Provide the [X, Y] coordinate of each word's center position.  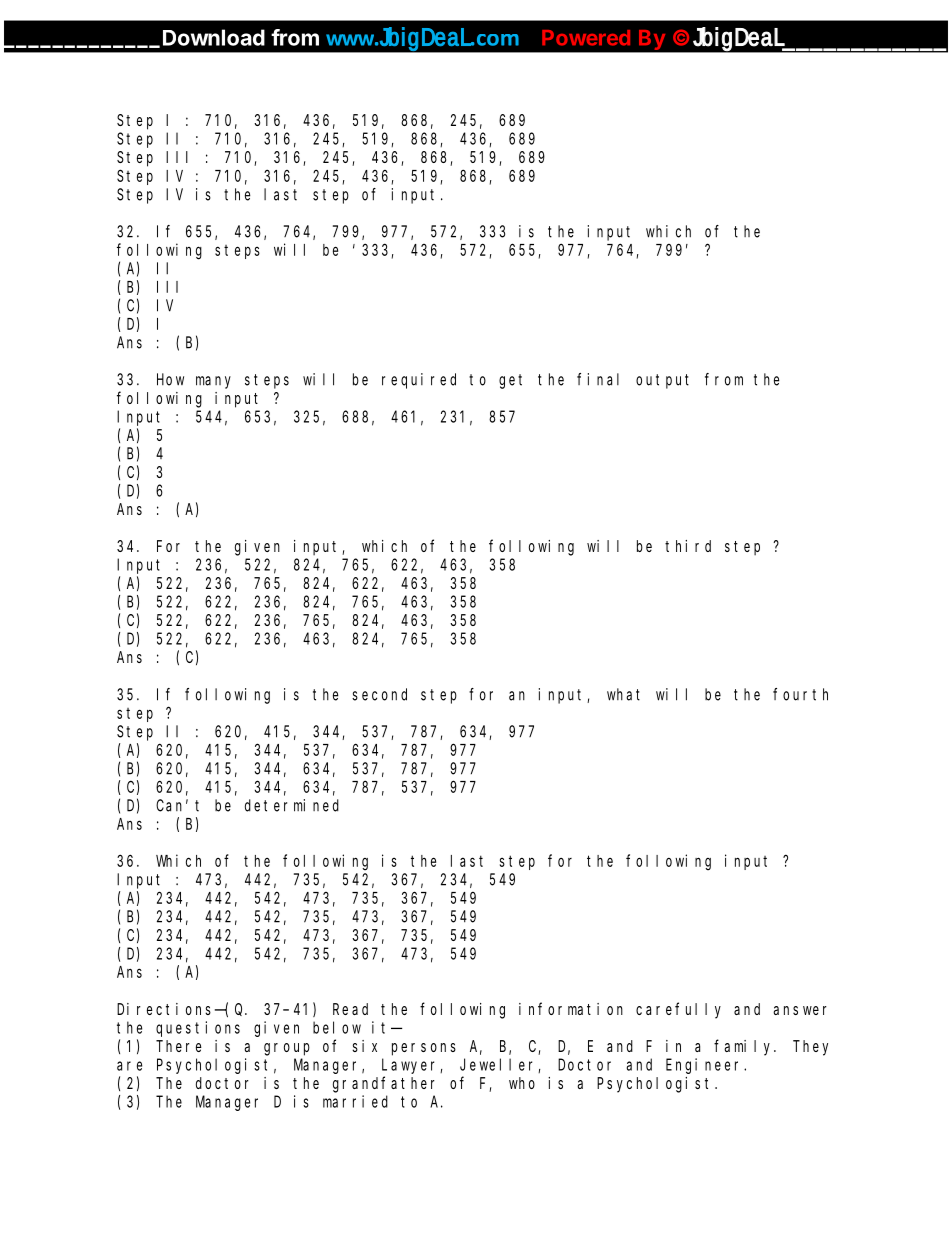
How [170, 380]
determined [292, 805]
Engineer [705, 1066]
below [337, 1027]
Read [350, 1009]
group [287, 1049]
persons [424, 1049]
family [745, 1047]
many [213, 382]
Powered [586, 38]
